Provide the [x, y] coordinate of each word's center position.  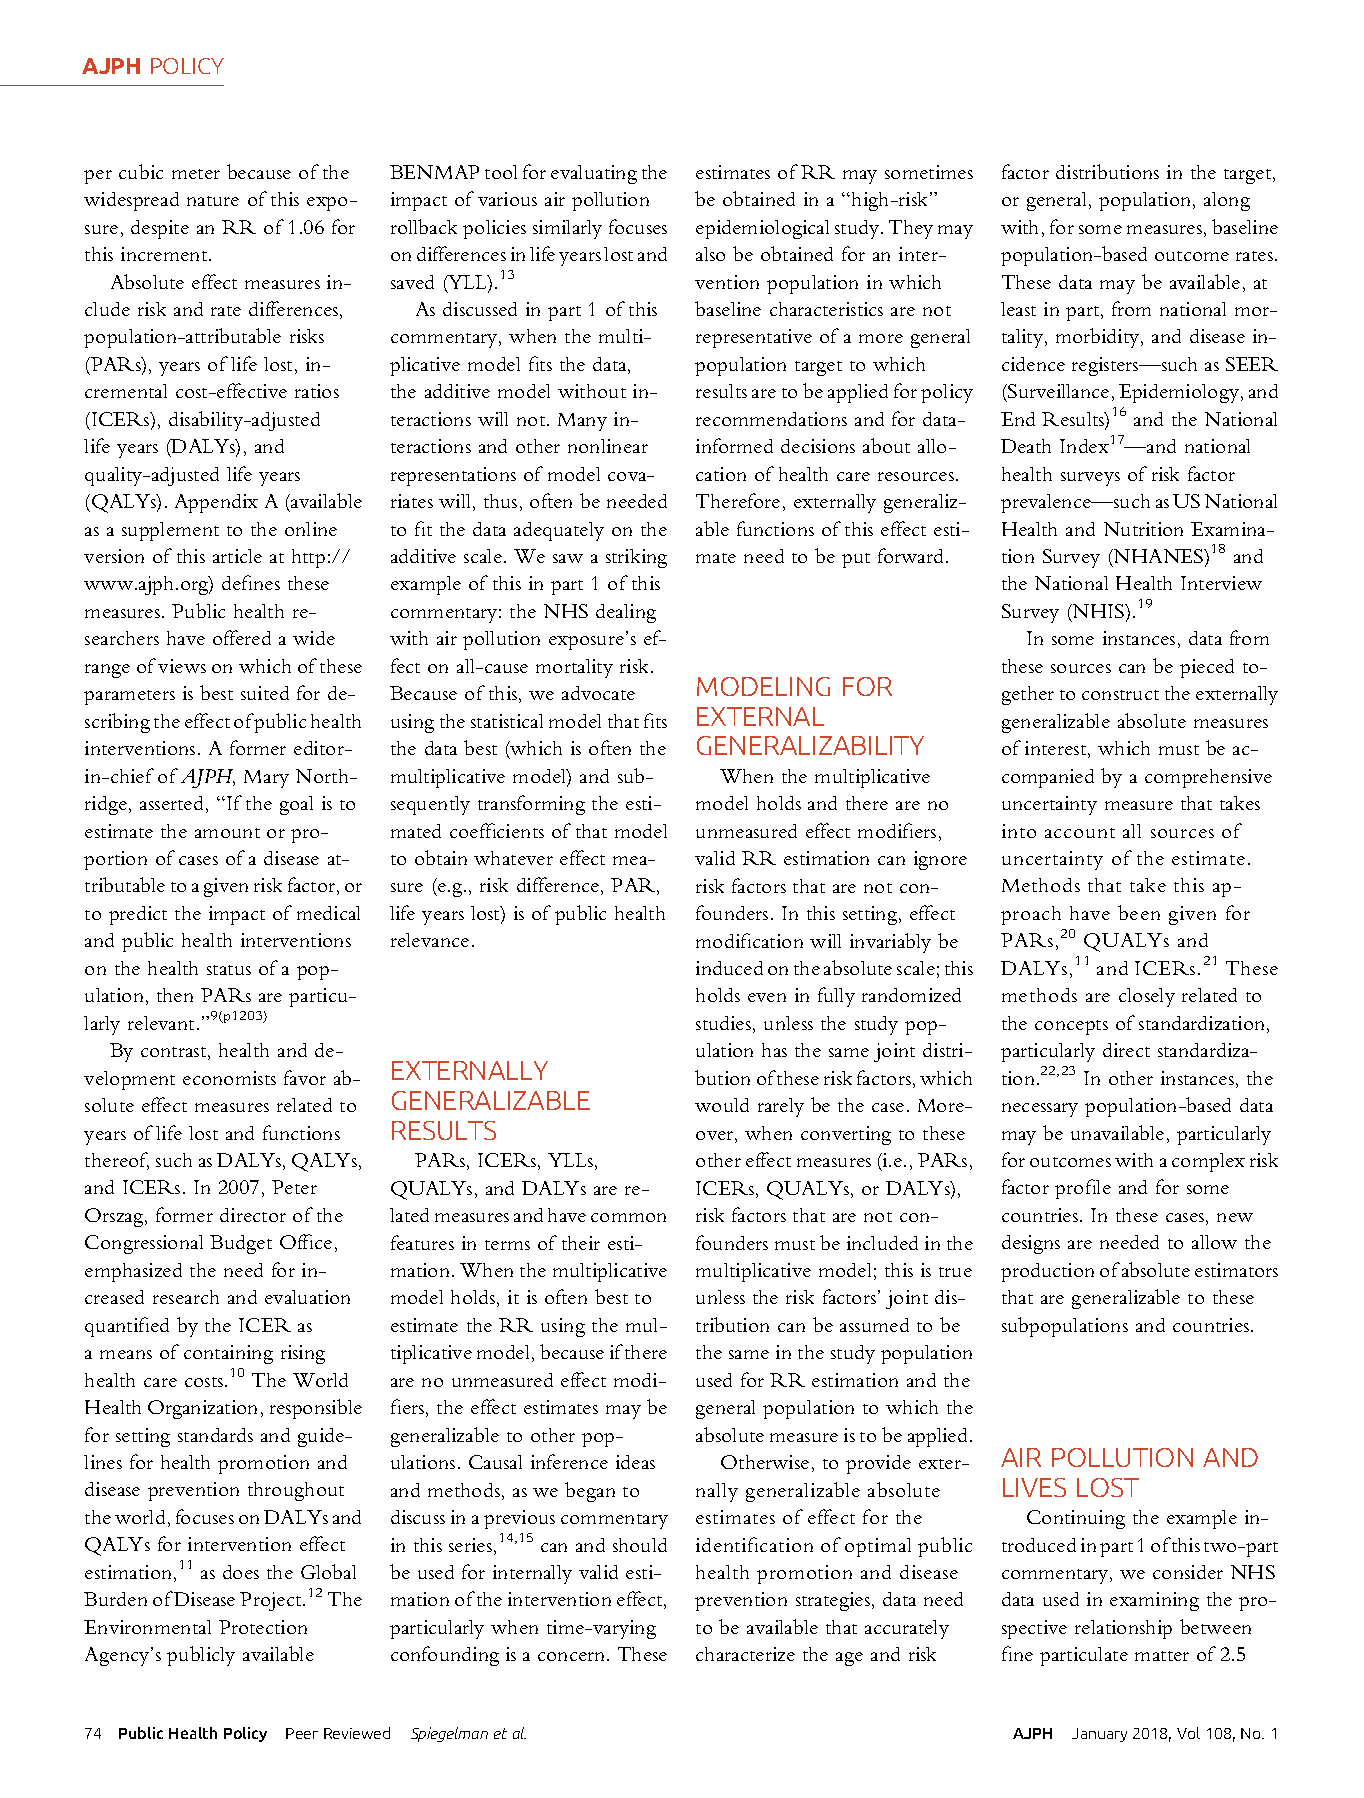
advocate [598, 693]
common [628, 1217]
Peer [302, 1733]
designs [1031, 1244]
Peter [294, 1187]
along [1227, 201]
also [710, 254]
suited [265, 693]
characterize [745, 1654]
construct [1120, 695]
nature [213, 201]
